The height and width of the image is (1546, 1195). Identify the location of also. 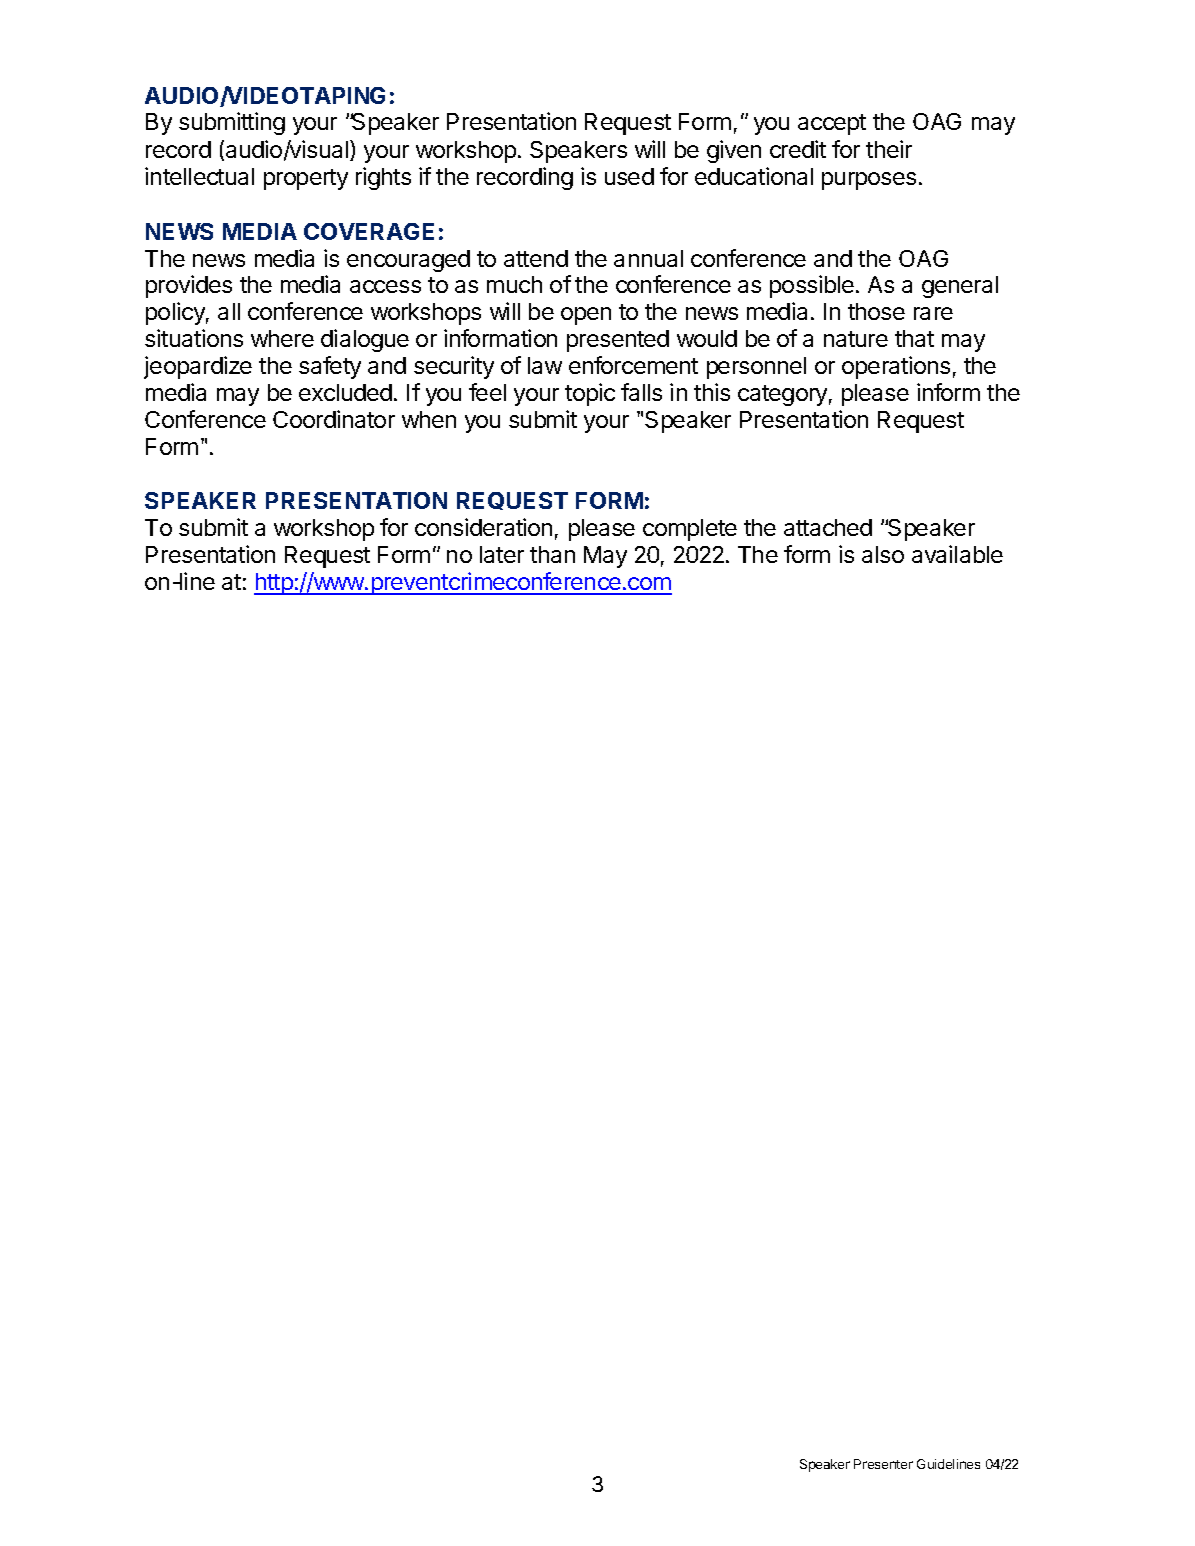
(883, 554).
